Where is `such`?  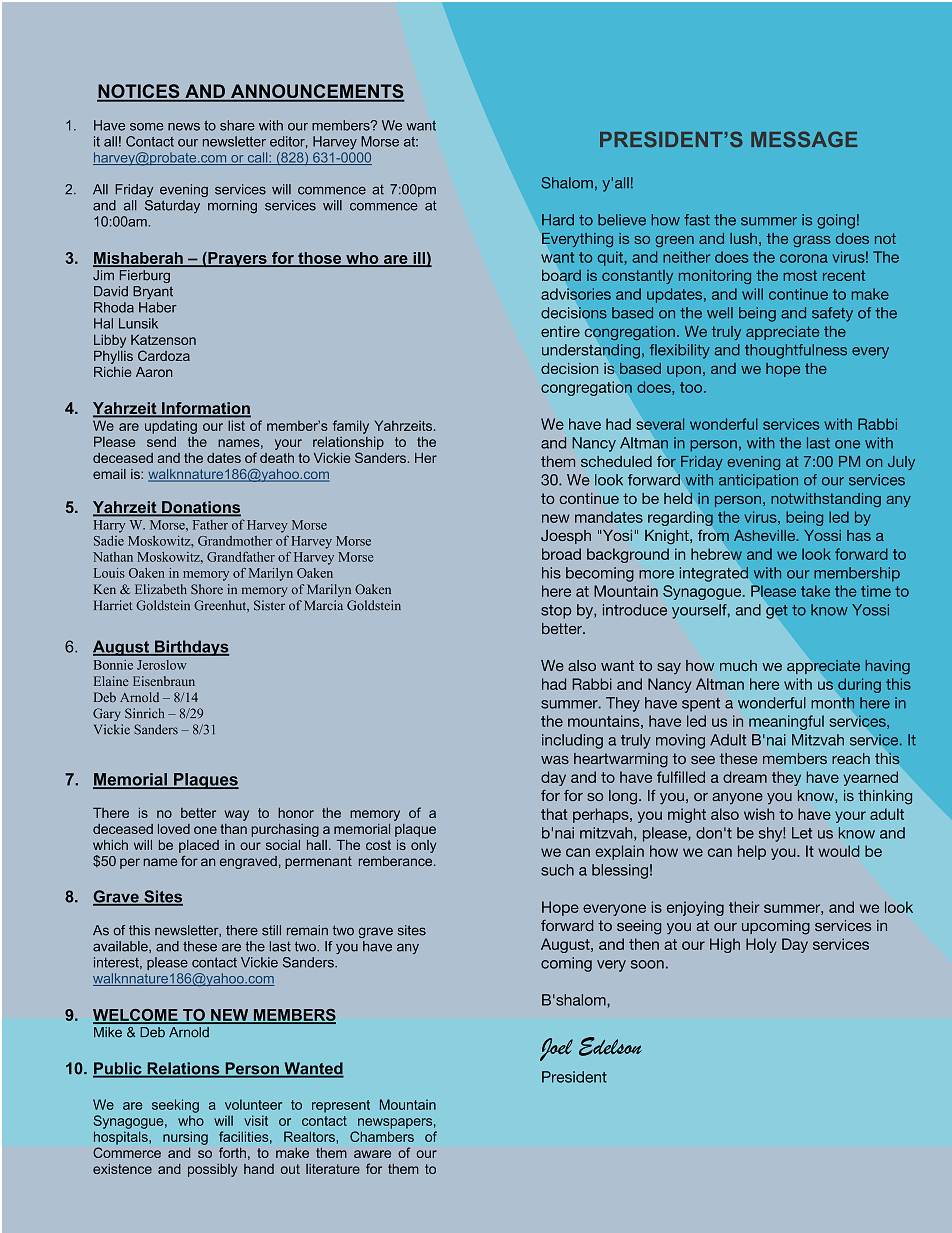
such is located at coordinates (557, 870).
